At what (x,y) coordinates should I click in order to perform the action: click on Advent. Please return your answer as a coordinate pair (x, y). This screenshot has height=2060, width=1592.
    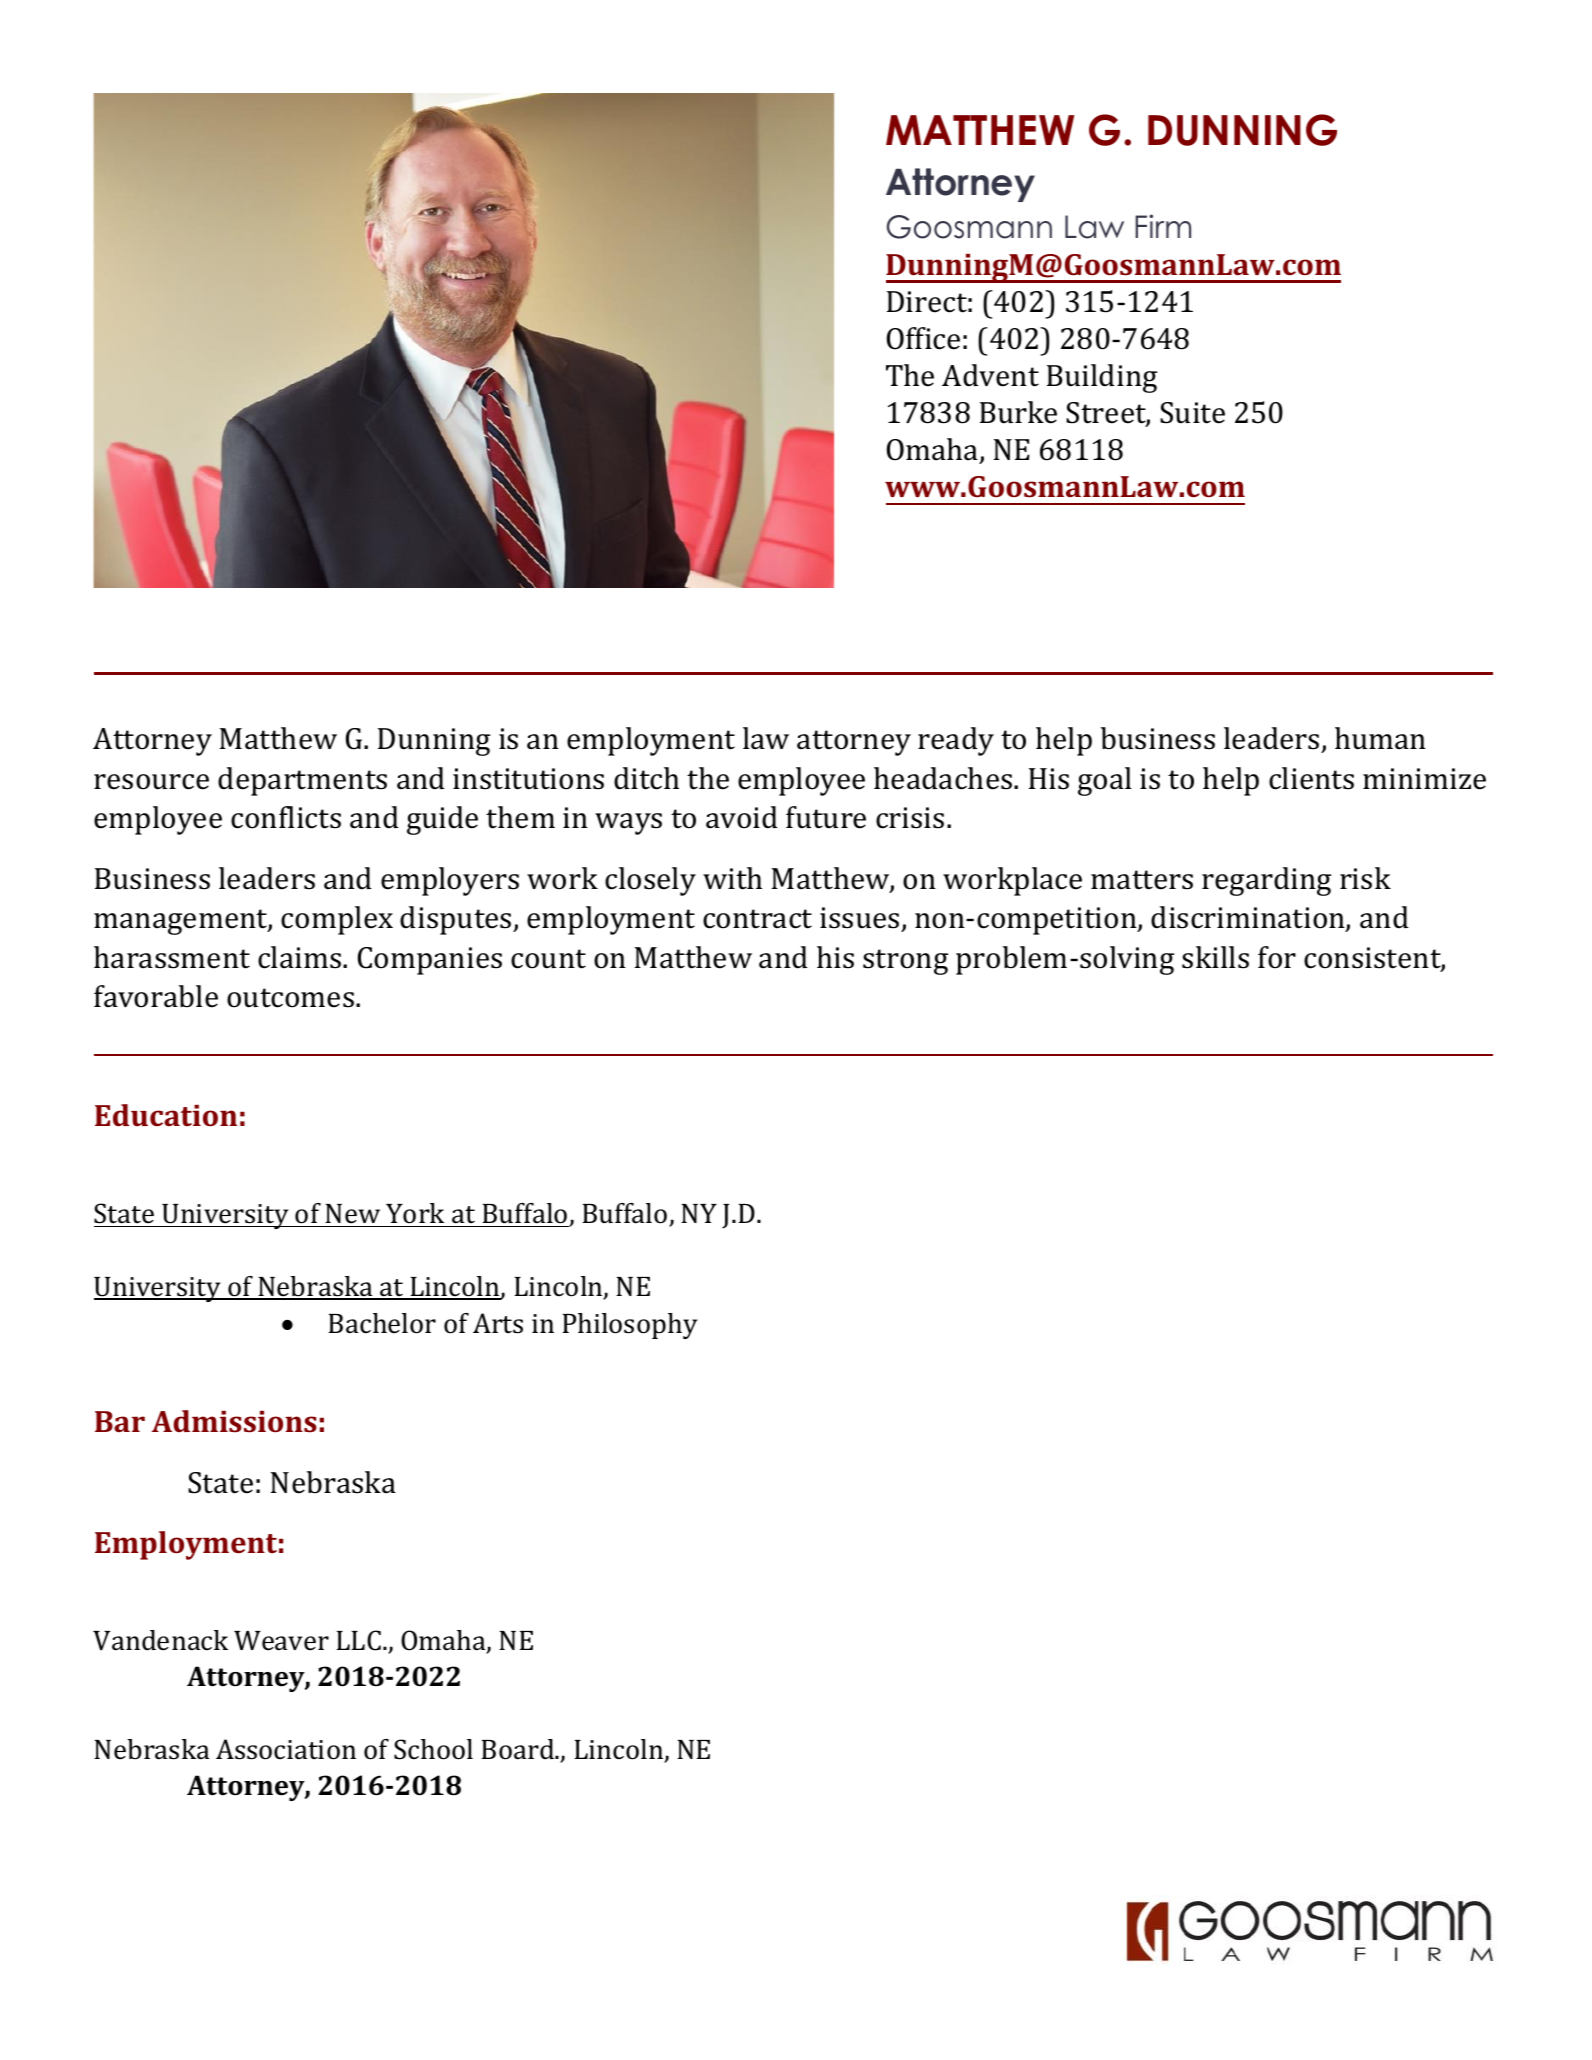
    Looking at the image, I should click on (990, 375).
